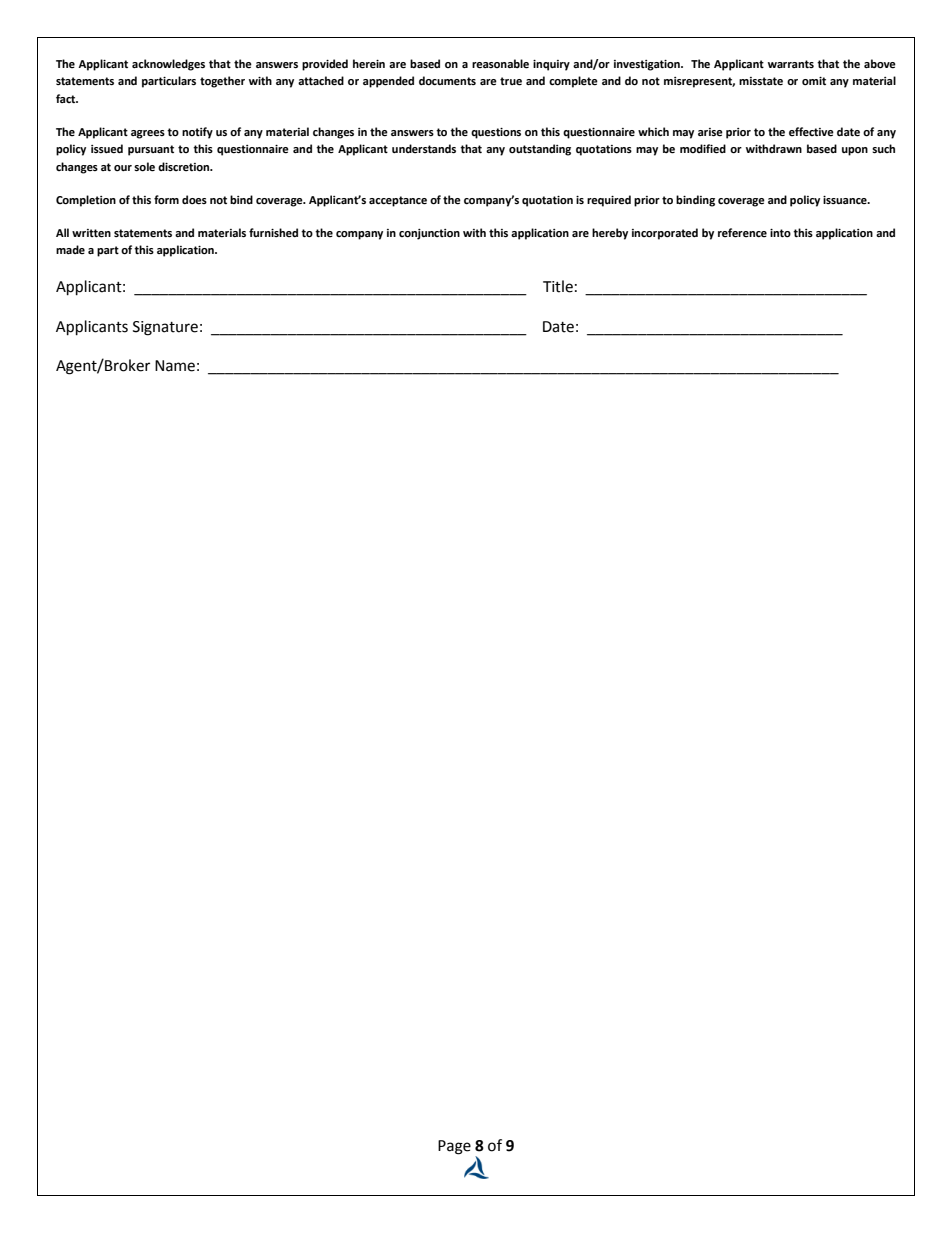 This screenshot has height=1233, width=952. I want to click on conjunction, so click(429, 234).
